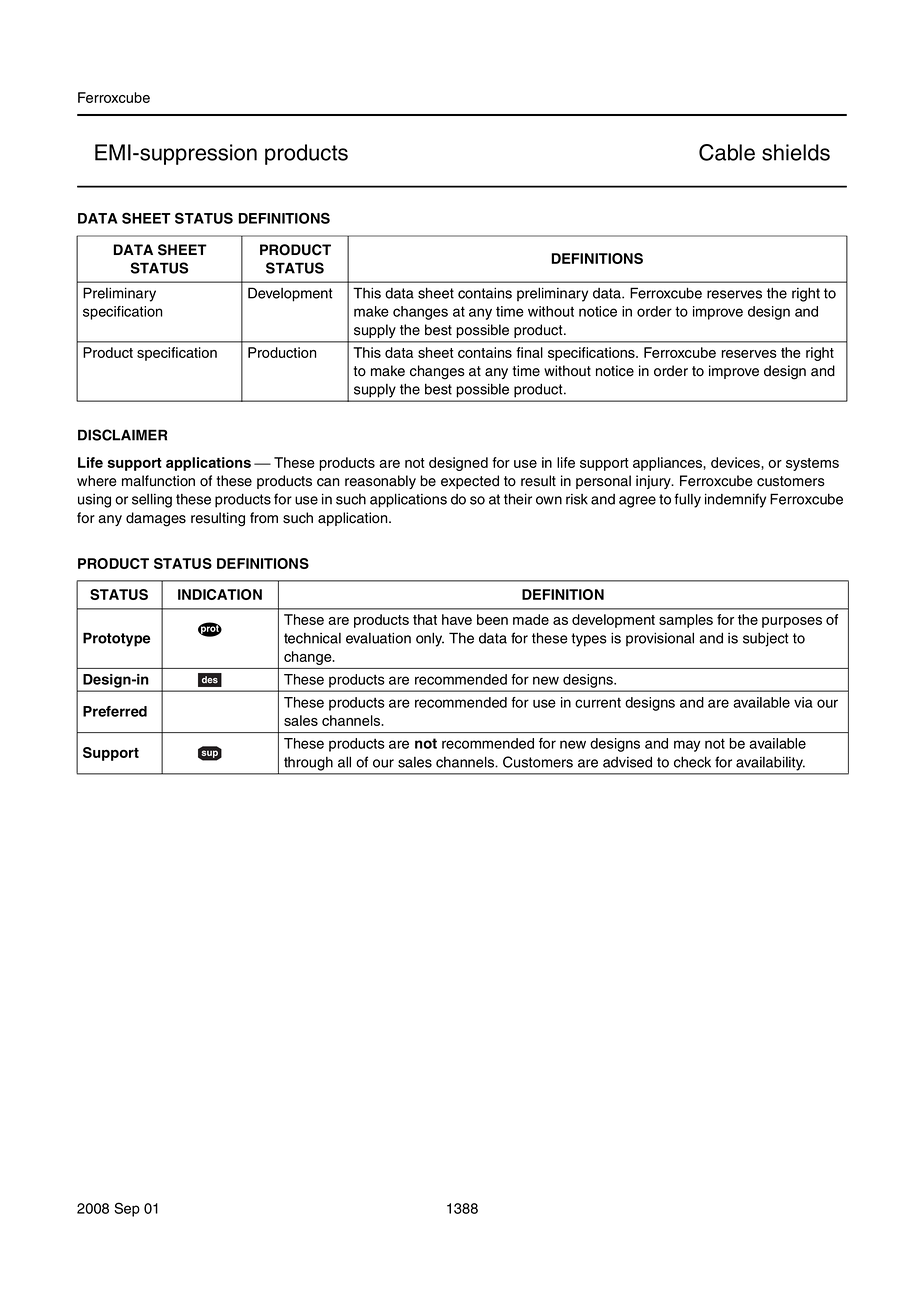 This image has width=924, height=1308. I want to click on Sep, so click(127, 1209).
